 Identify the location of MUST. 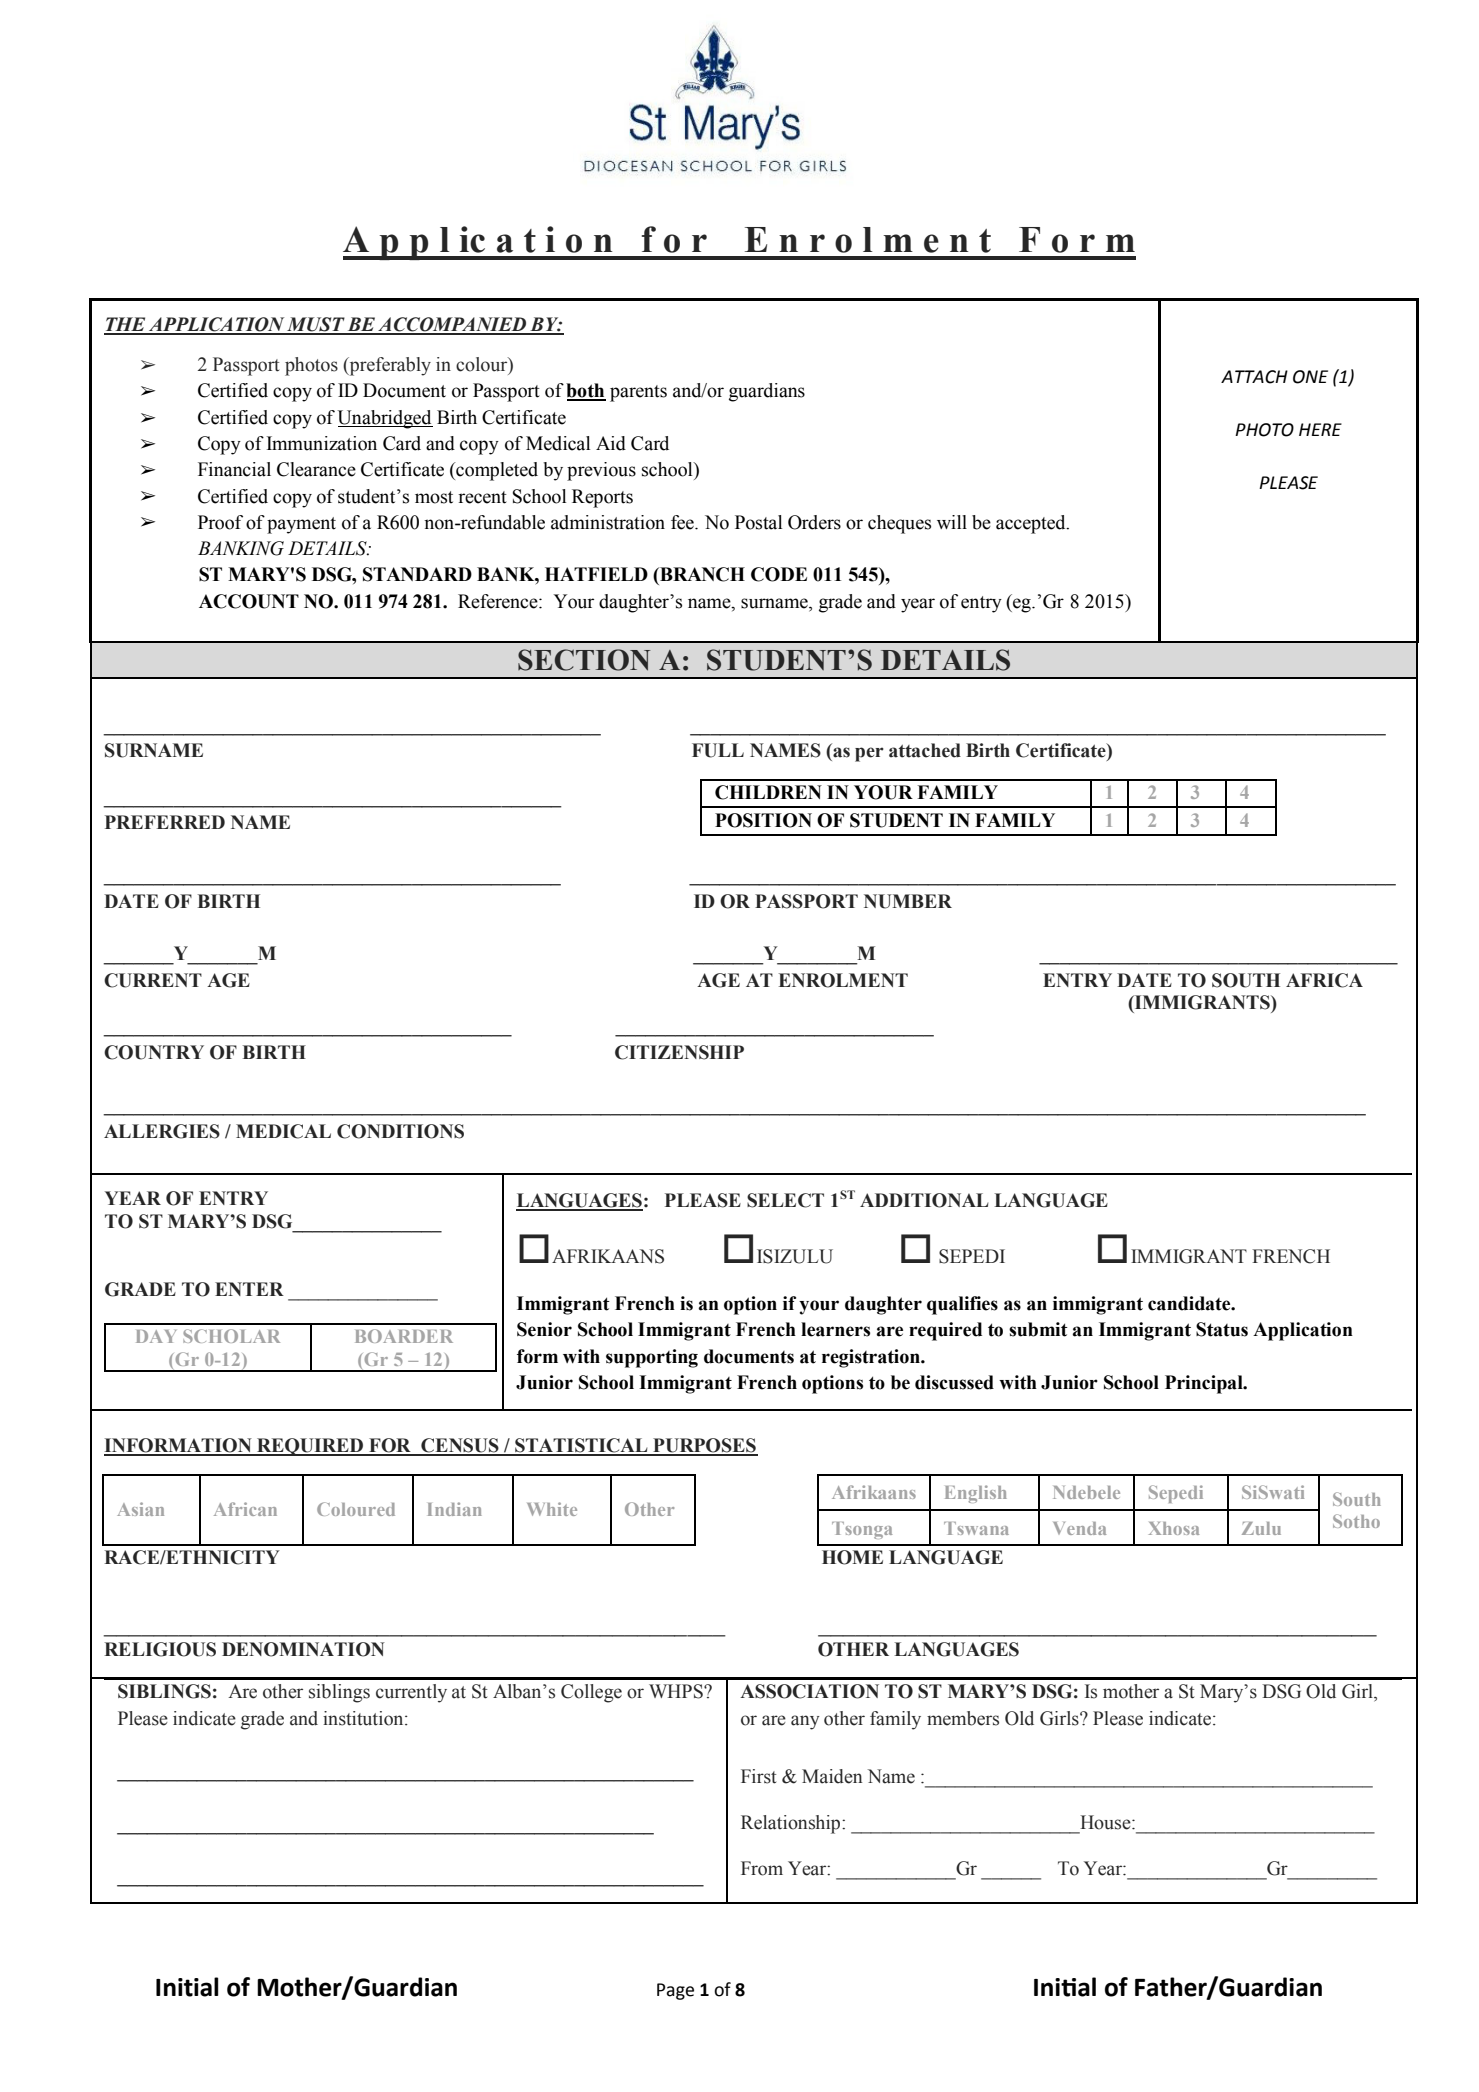
(316, 325).
